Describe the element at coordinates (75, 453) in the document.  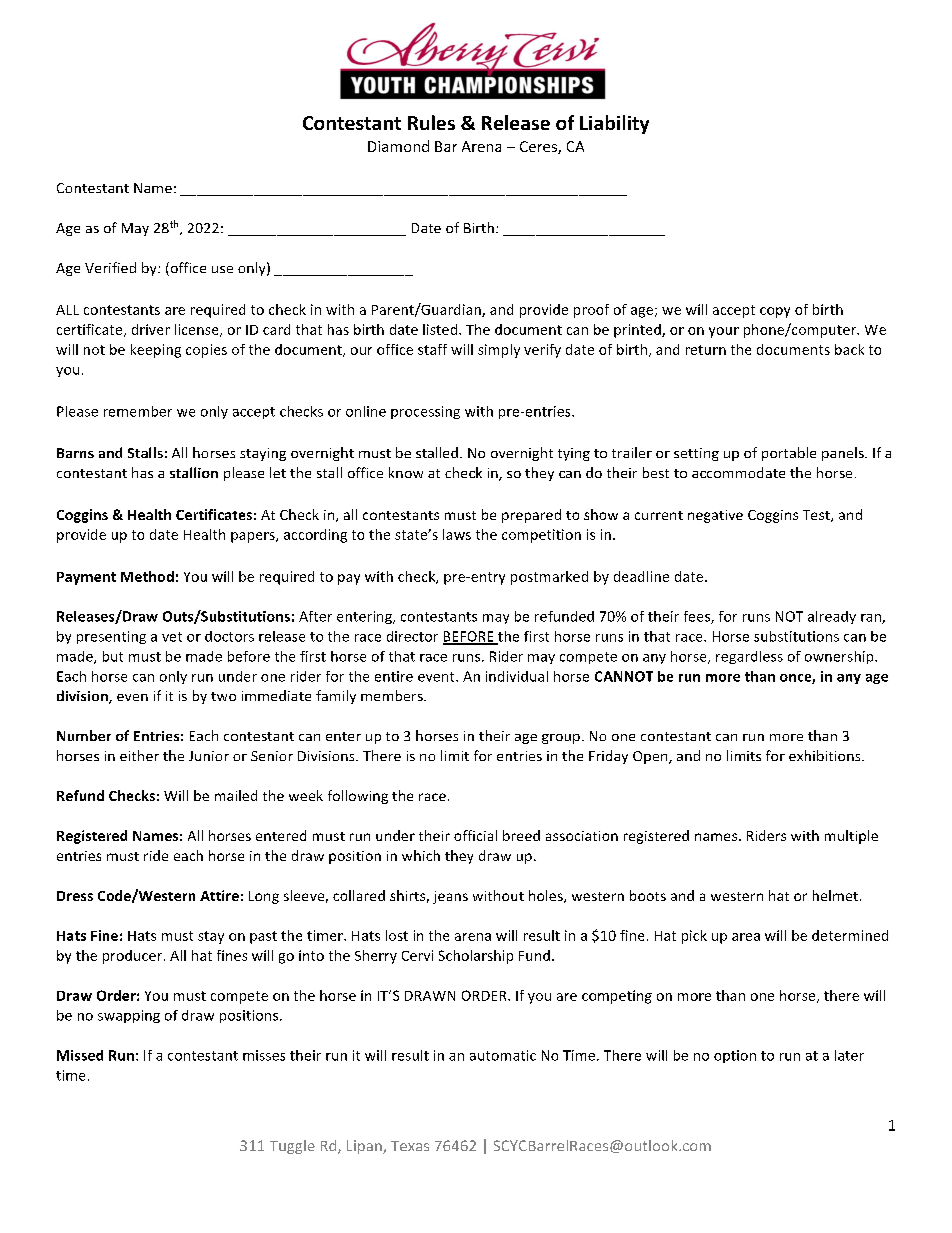
I see `Barns` at that location.
